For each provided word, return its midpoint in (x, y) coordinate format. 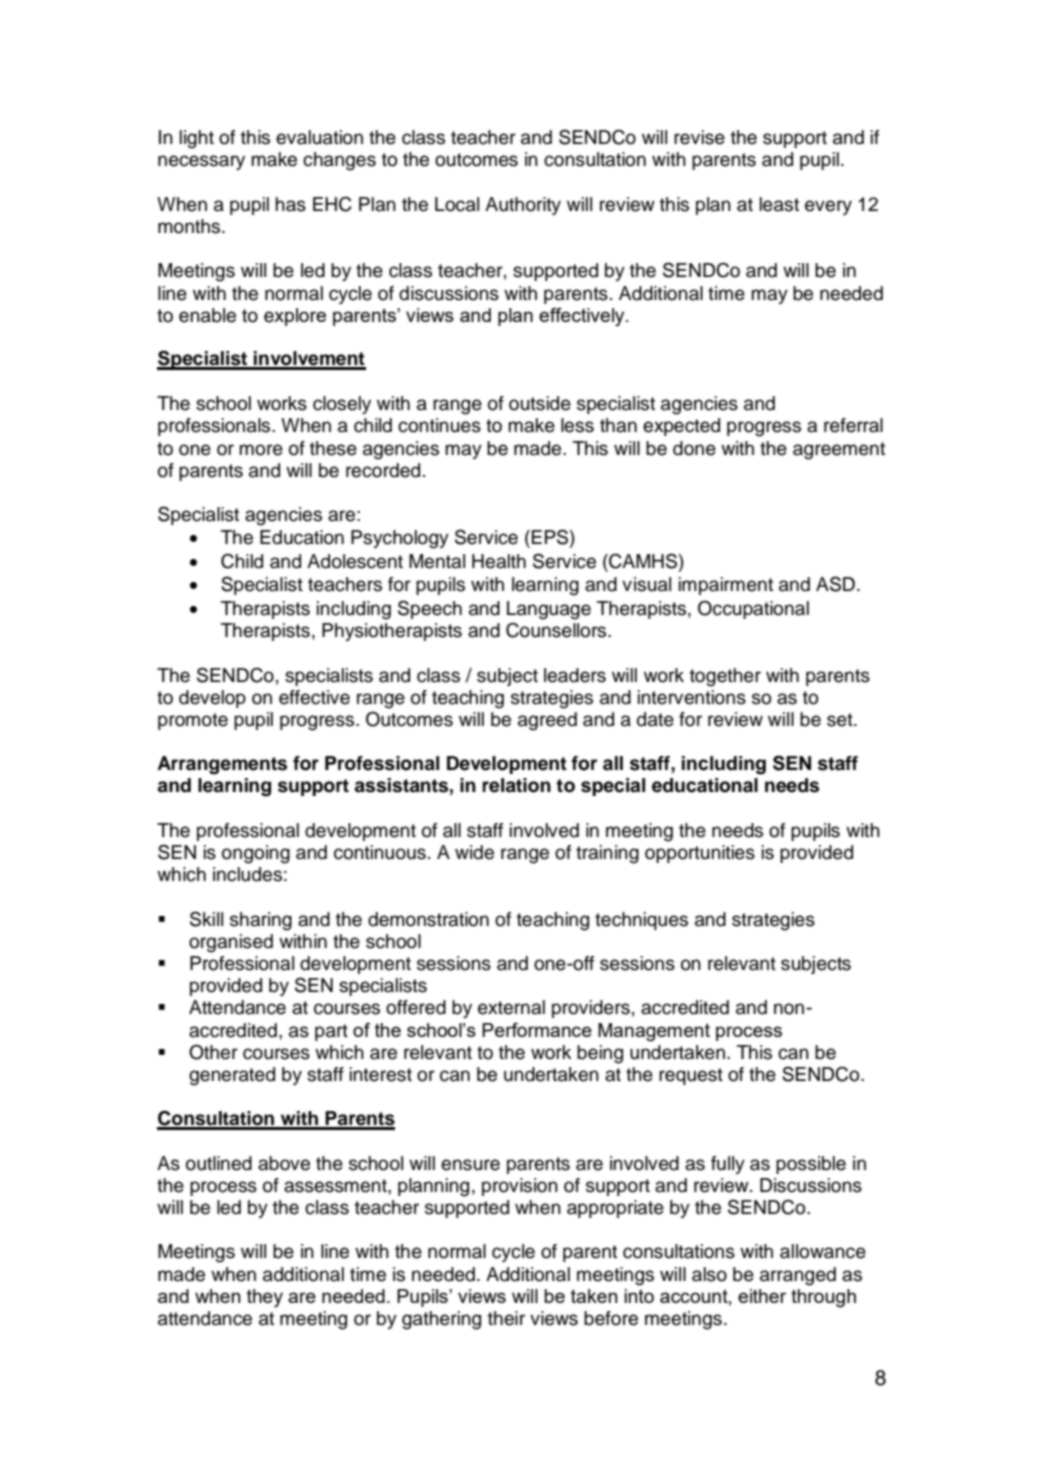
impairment (726, 586)
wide (474, 852)
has (290, 204)
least (779, 204)
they (265, 1298)
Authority (523, 206)
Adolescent (355, 561)
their (506, 1318)
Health (499, 561)
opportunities (700, 854)
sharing (261, 921)
